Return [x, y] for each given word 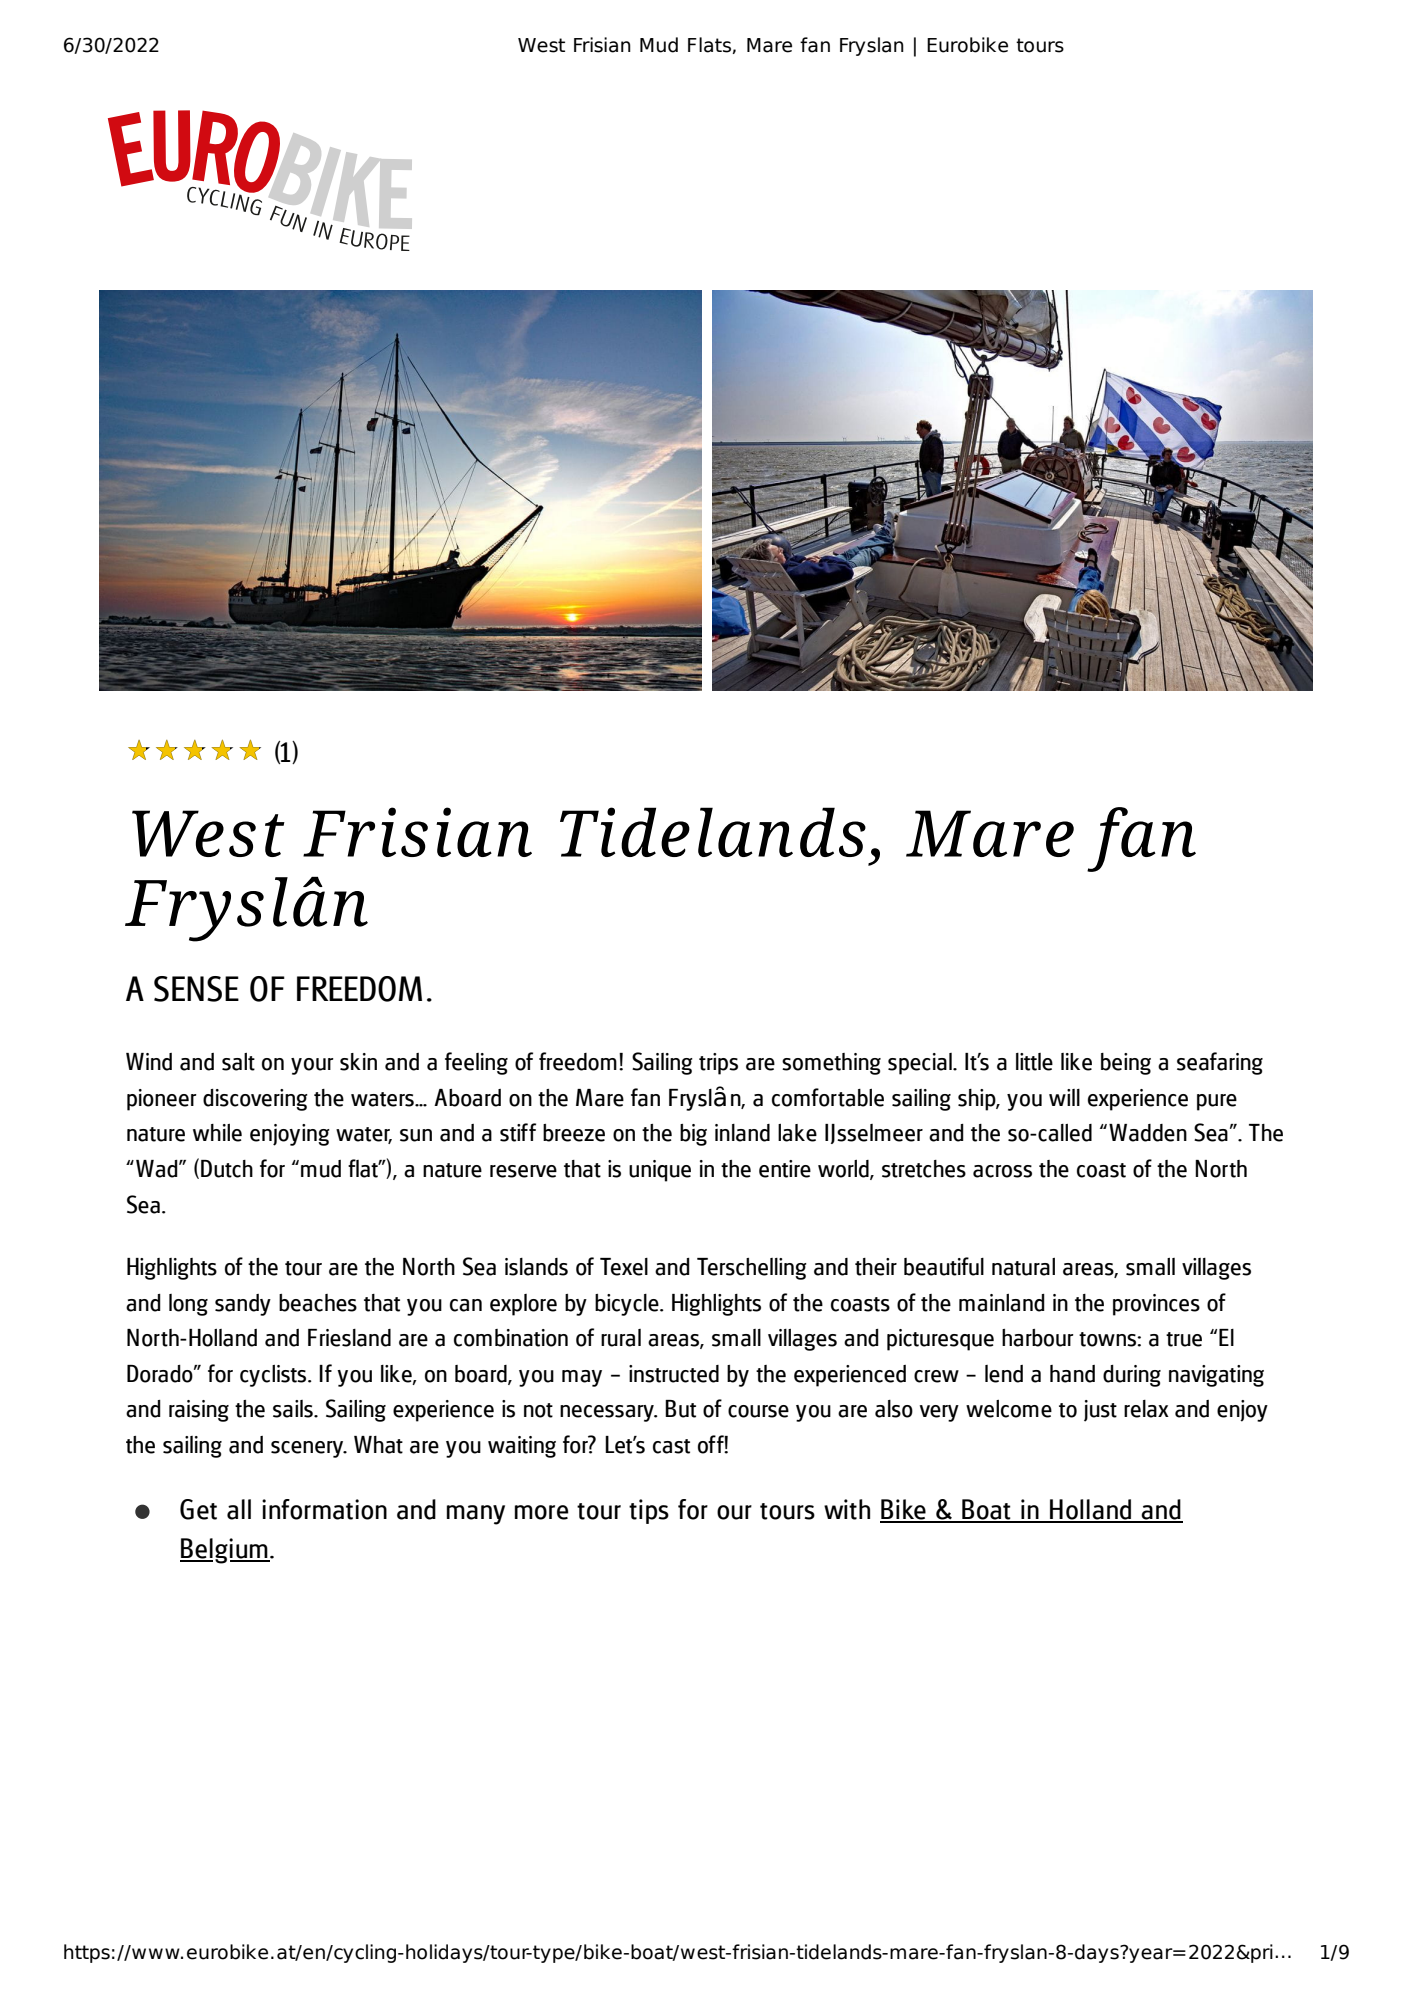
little [1034, 1062]
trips [718, 1064]
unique [660, 1171]
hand [1072, 1374]
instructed [674, 1374]
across [1002, 1171]
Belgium [225, 1551]
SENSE [196, 989]
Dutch [227, 1169]
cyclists [274, 1376]
